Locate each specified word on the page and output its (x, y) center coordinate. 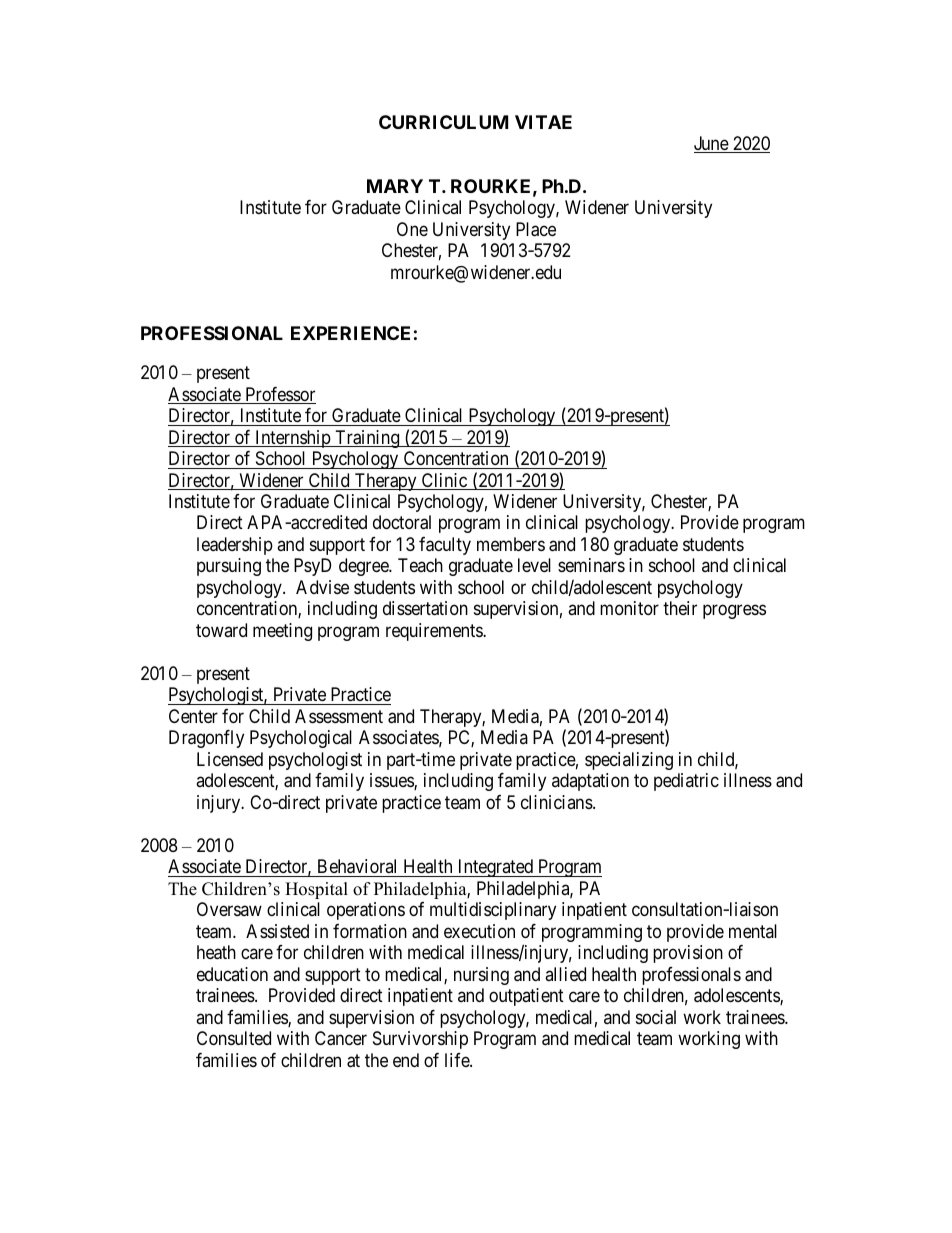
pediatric (686, 782)
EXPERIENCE (350, 333)
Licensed (230, 759)
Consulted (234, 1038)
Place (536, 229)
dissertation (425, 608)
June (712, 144)
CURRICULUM (443, 122)
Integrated (495, 868)
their (680, 608)
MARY (395, 186)
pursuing (229, 567)
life (458, 1060)
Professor (279, 395)
